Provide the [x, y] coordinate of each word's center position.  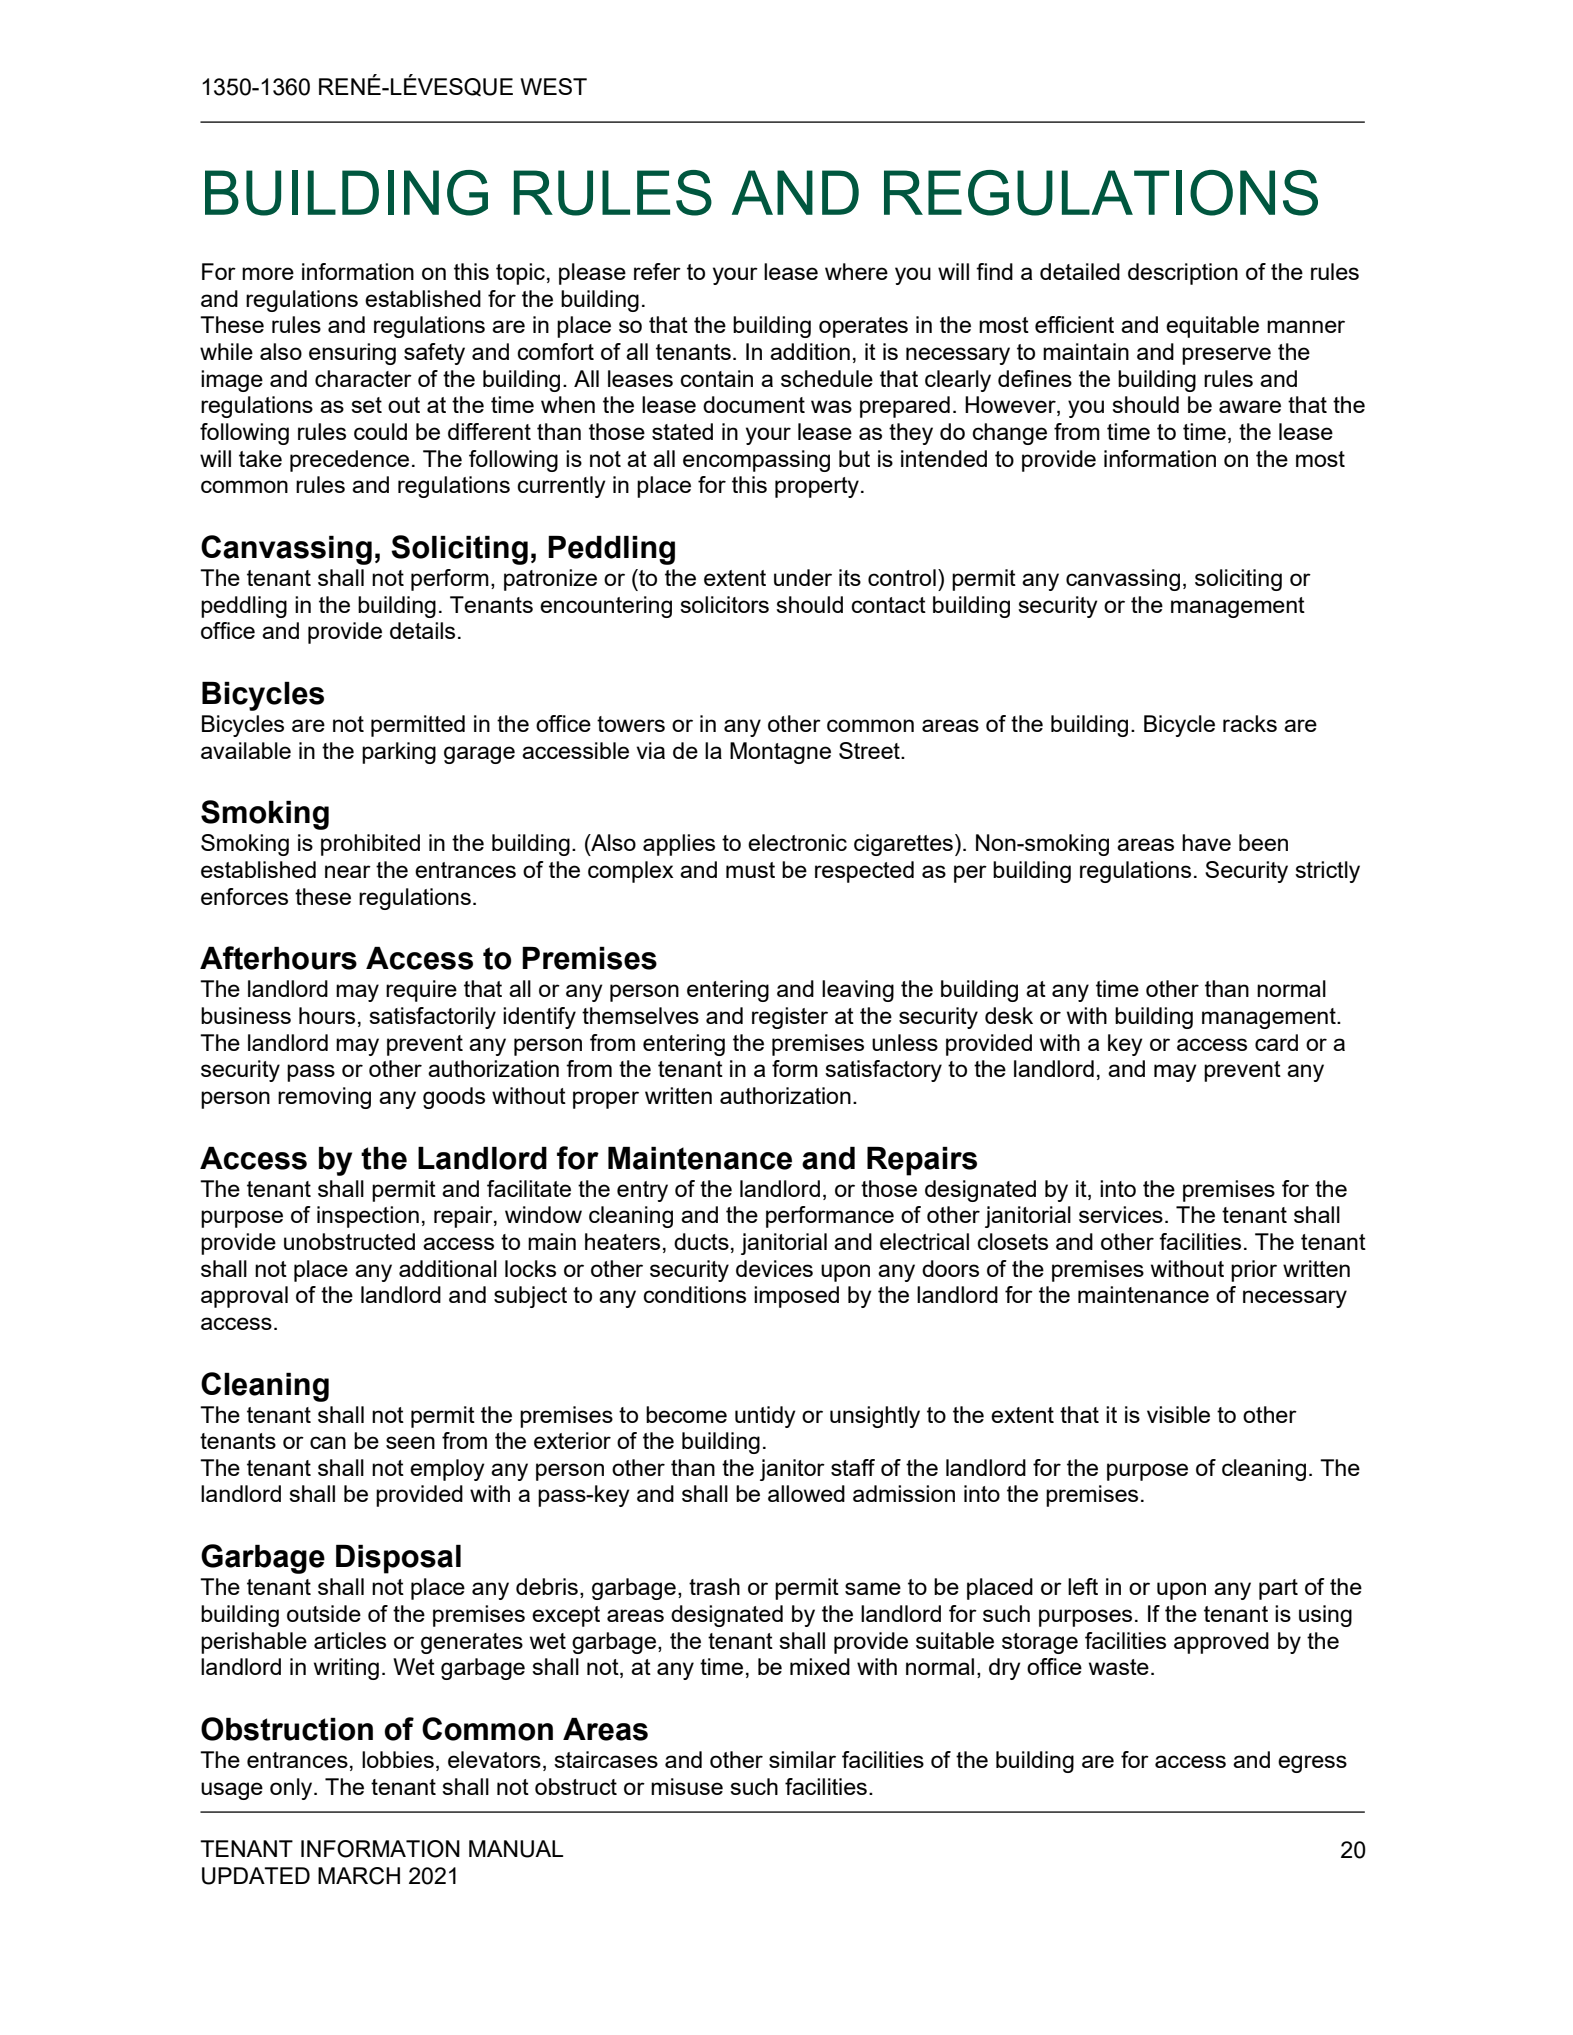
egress [1312, 1764]
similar [802, 1759]
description [1183, 274]
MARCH [359, 1876]
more [268, 273]
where [856, 271]
